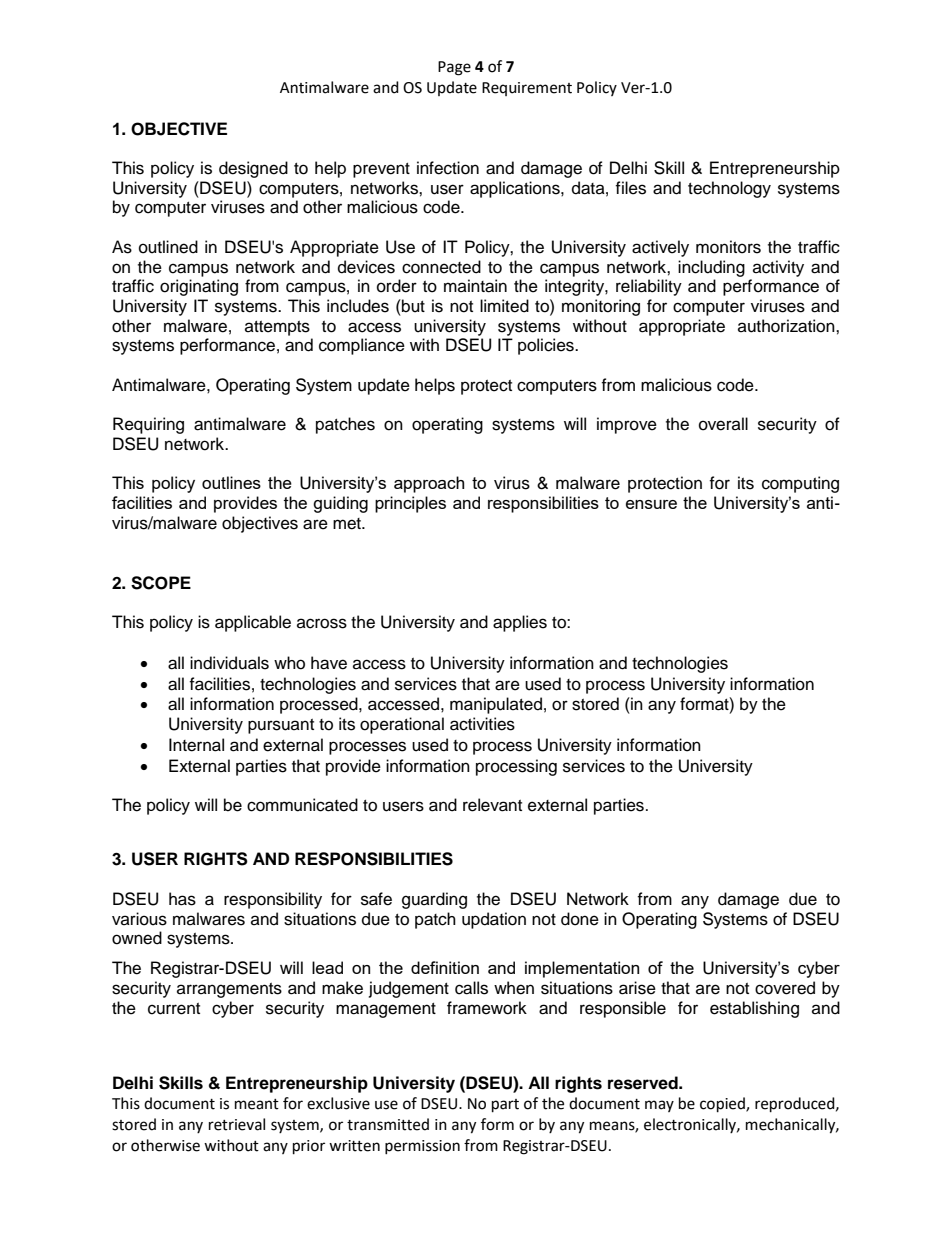 This screenshot has width=952, height=1233. What do you see at coordinates (253, 623) in the screenshot?
I see `applicable` at bounding box center [253, 623].
